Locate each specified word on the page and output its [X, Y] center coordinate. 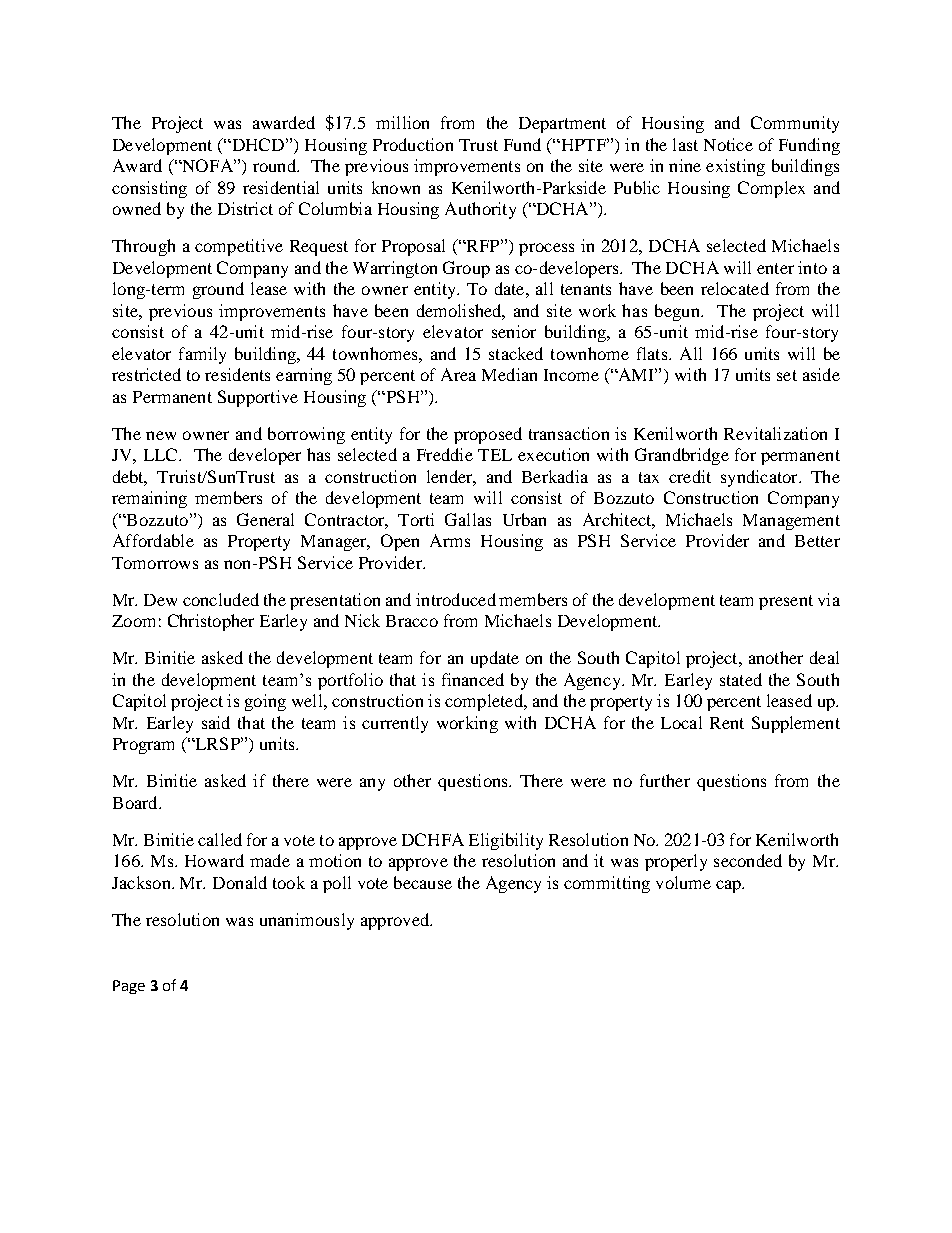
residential [281, 187]
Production [413, 144]
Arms [450, 540]
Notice [728, 144]
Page [129, 987]
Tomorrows [155, 563]
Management [791, 522]
